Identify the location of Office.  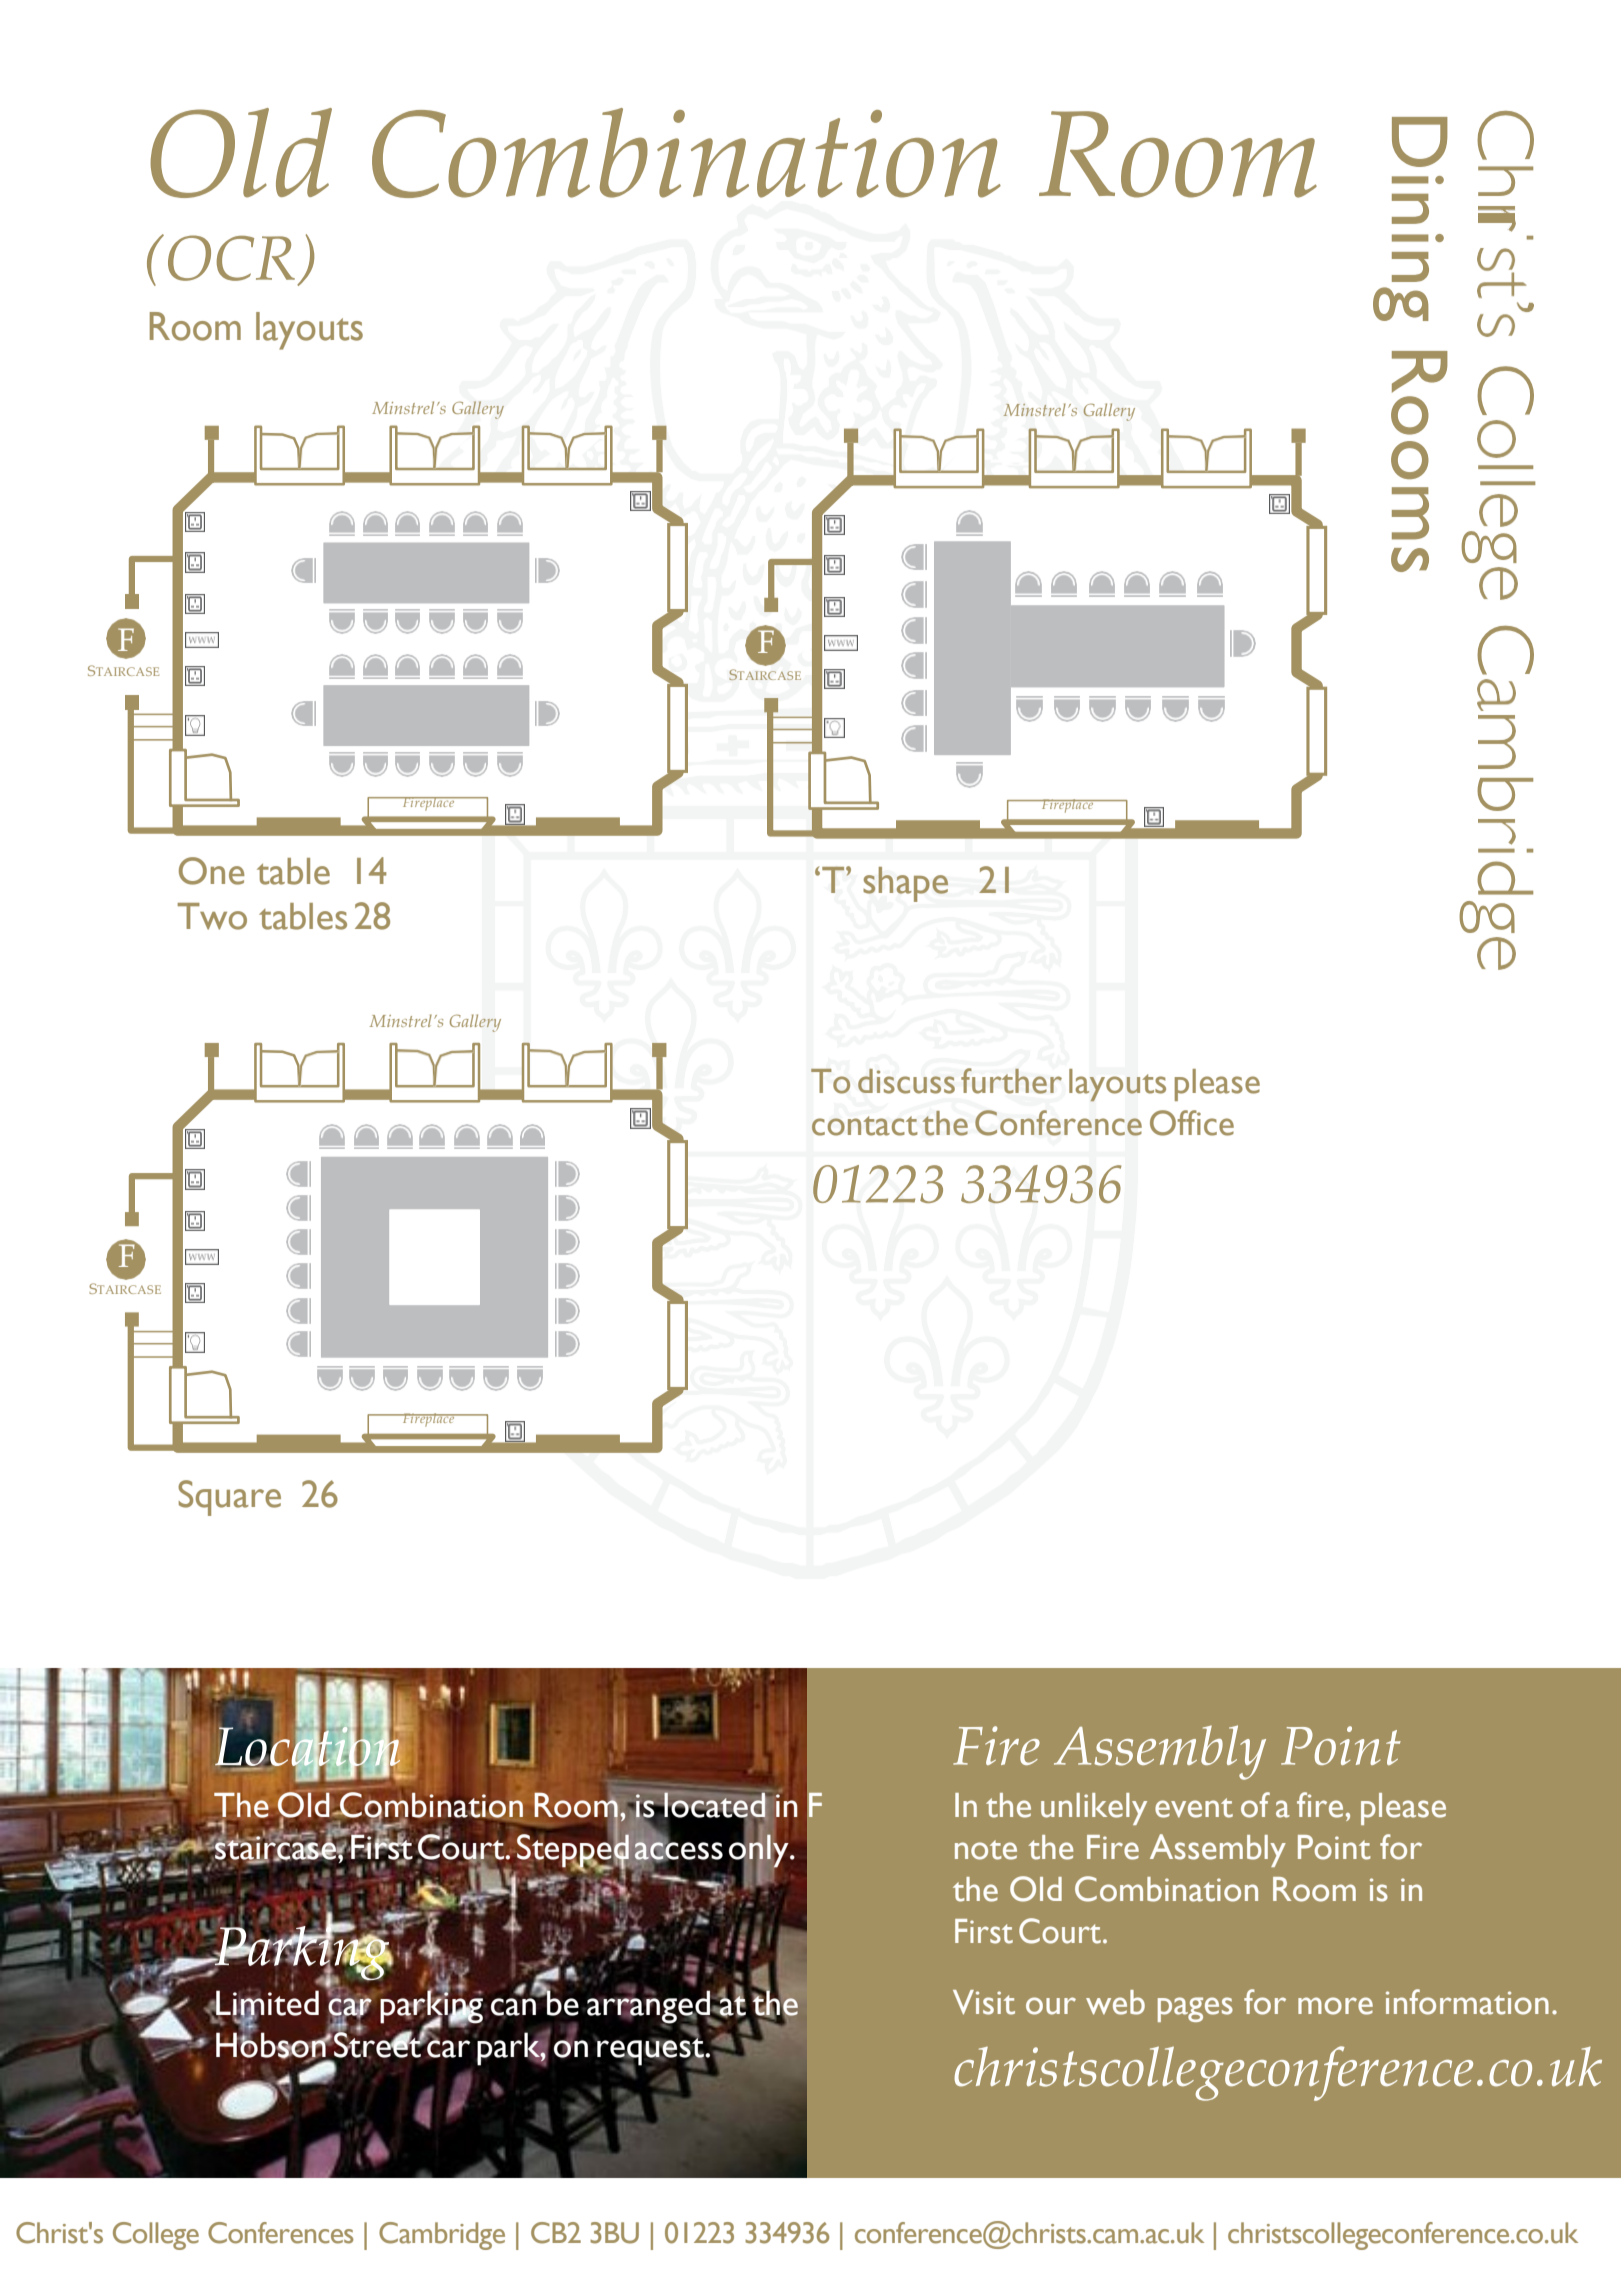
(1192, 1123).
